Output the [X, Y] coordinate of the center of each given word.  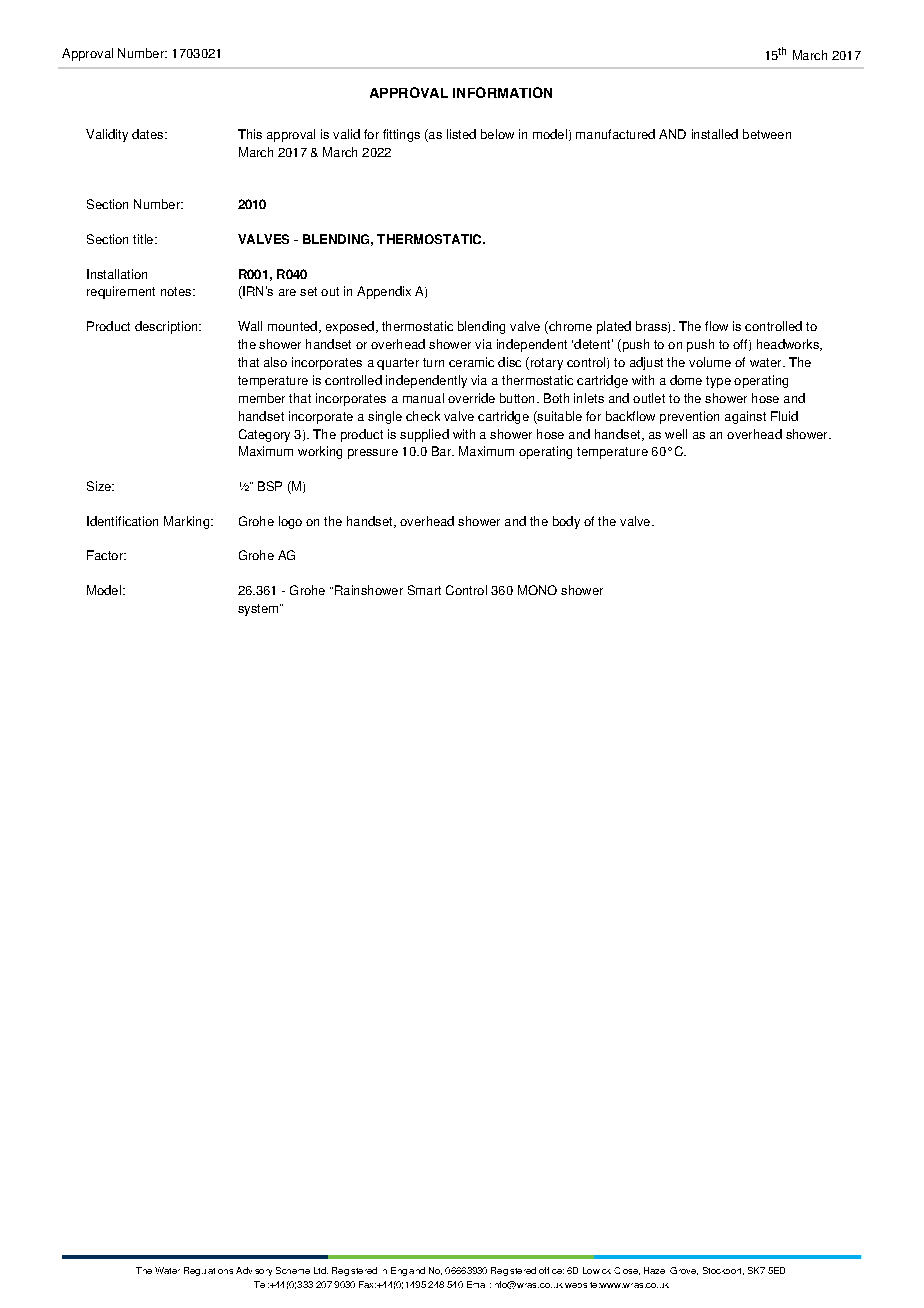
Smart [424, 590]
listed [461, 134]
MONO [537, 590]
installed [715, 134]
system [259, 610]
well [676, 434]
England [408, 1271]
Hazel [654, 1270]
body [566, 522]
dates [149, 134]
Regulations [208, 1271]
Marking [186, 522]
